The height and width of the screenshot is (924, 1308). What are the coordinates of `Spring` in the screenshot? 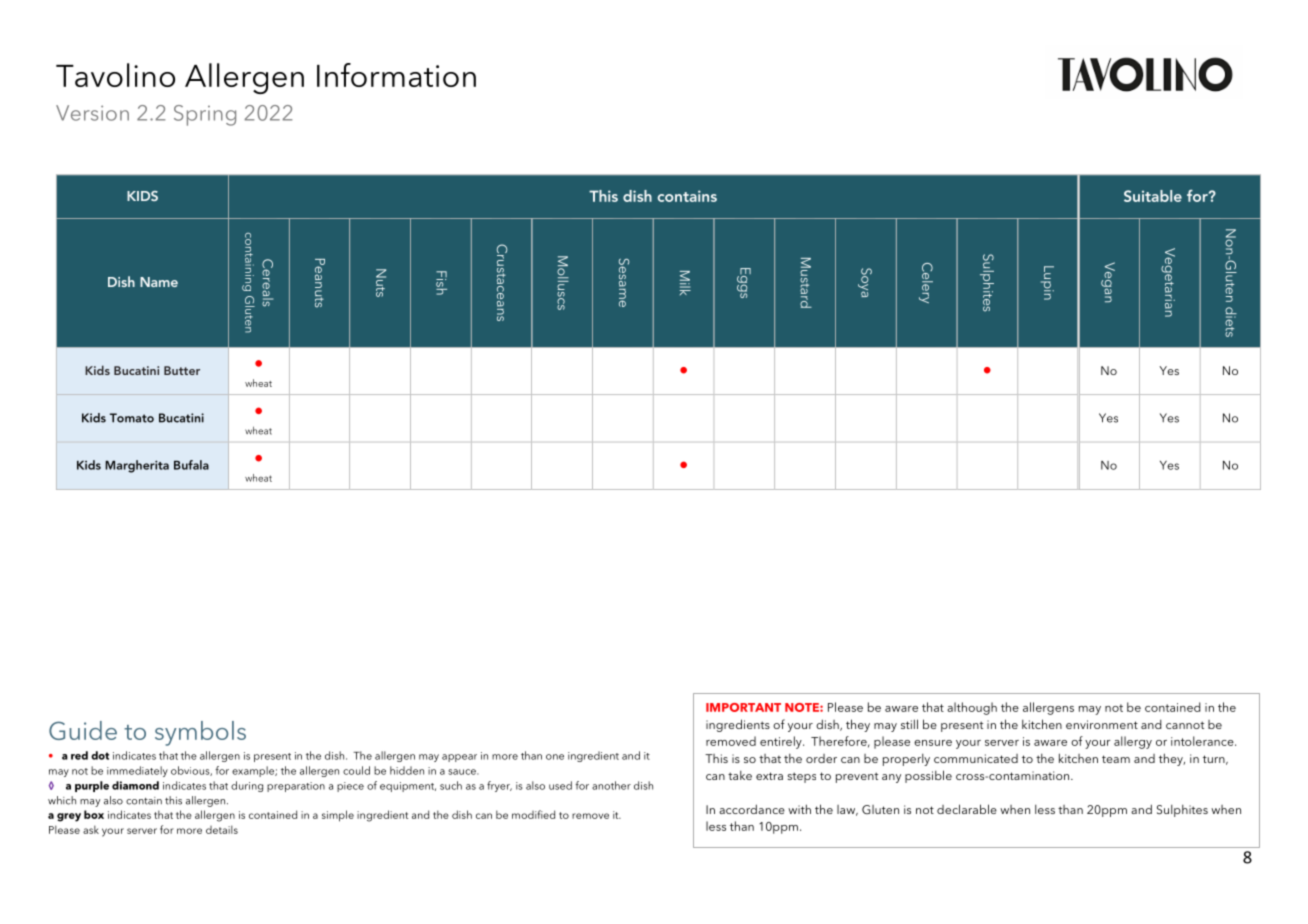 It's located at (205, 115).
